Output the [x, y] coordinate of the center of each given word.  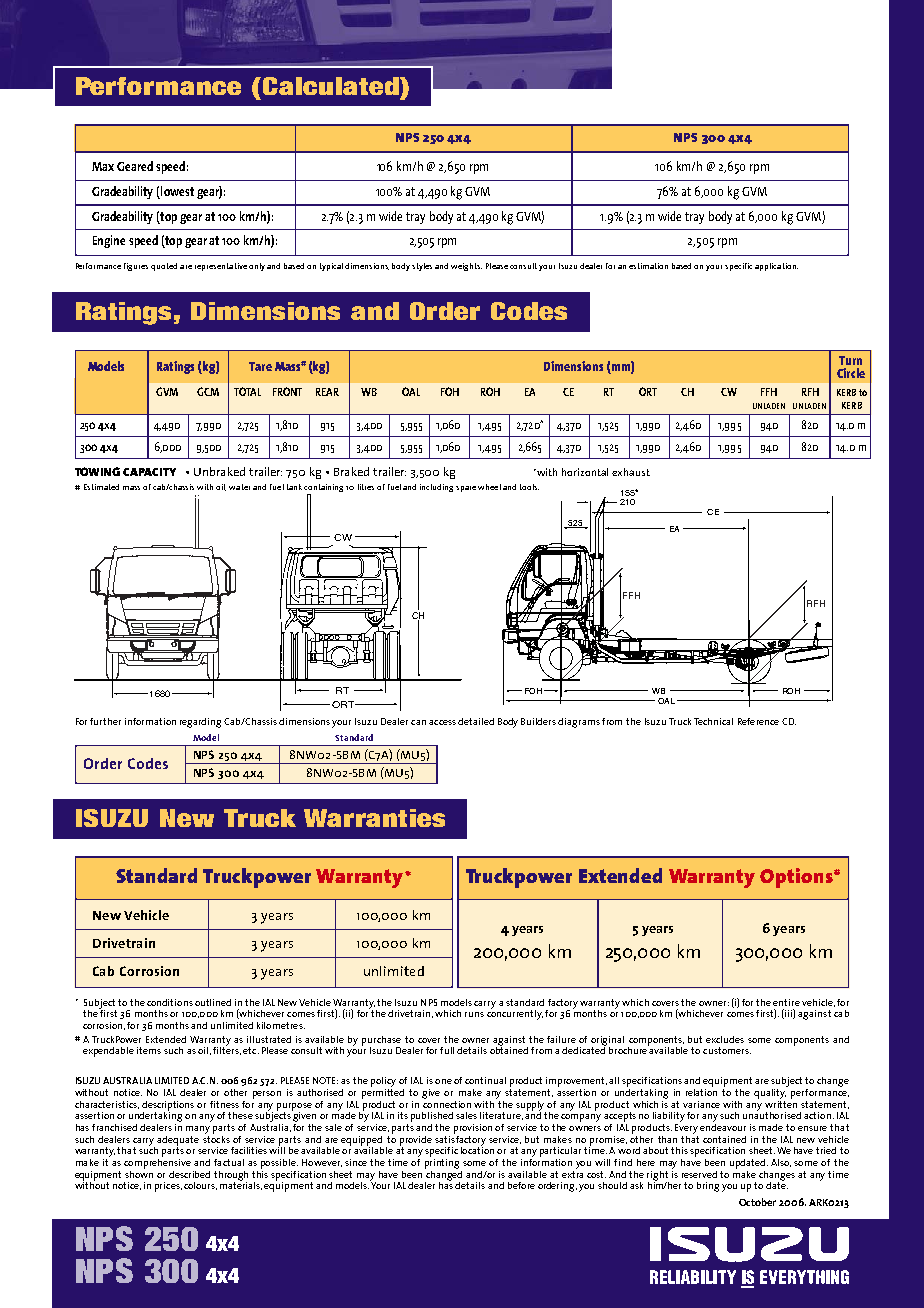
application [776, 267]
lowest [177, 191]
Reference [758, 721]
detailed [476, 721]
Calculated [332, 86]
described [189, 1174]
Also [781, 1163]
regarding [200, 723]
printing [442, 1162]
